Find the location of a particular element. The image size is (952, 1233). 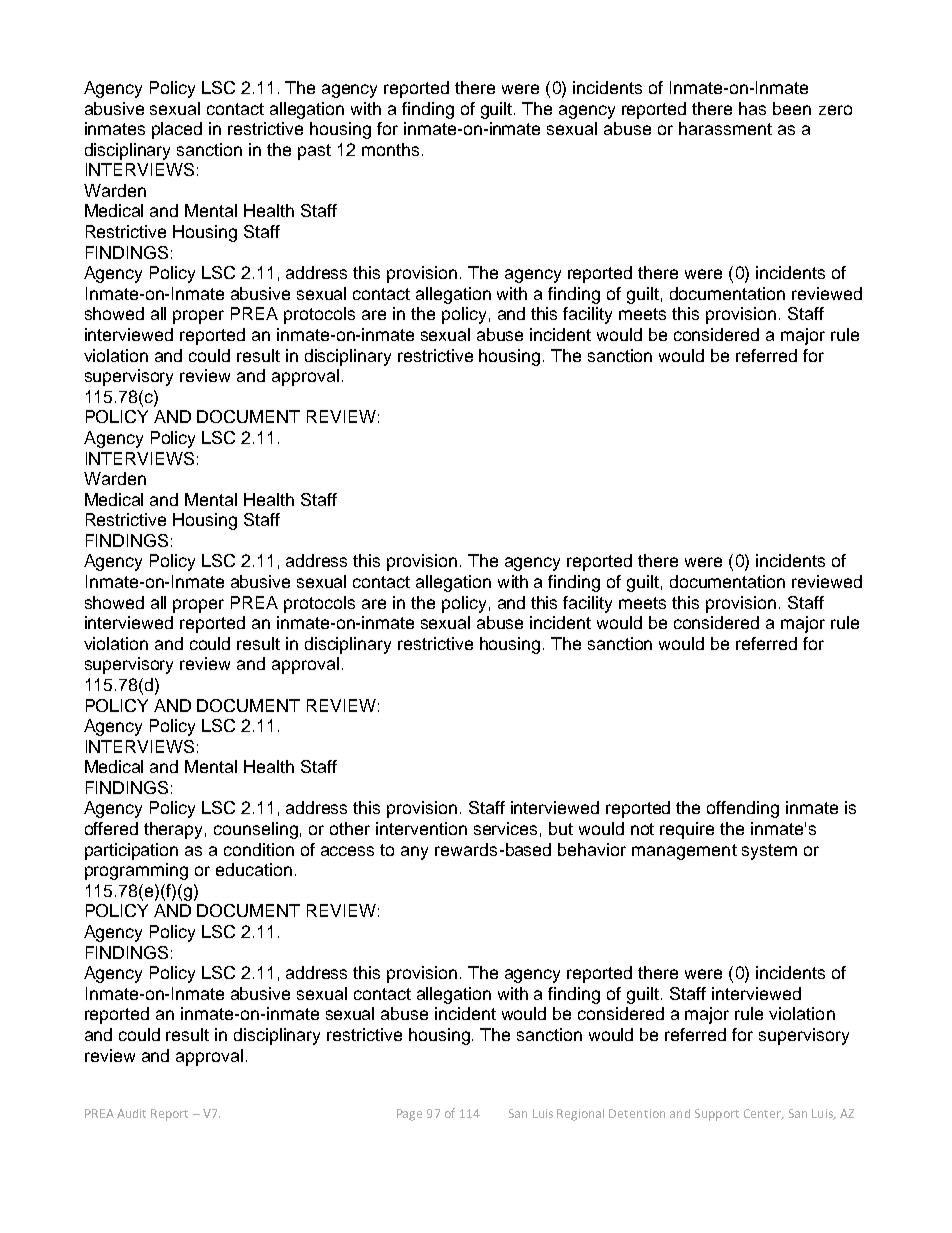

Center is located at coordinates (763, 1114).
